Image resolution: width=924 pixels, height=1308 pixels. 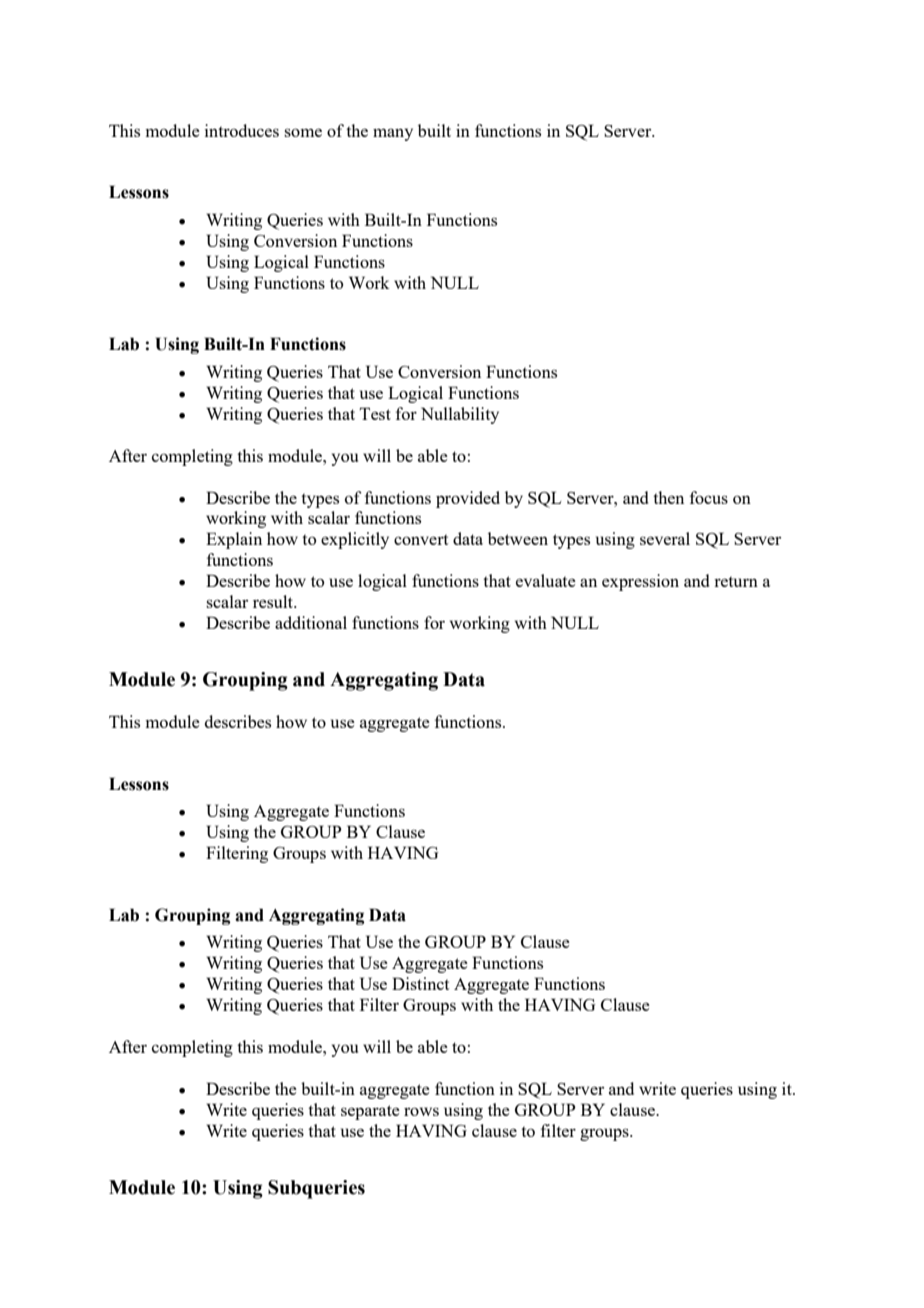 What do you see at coordinates (709, 497) in the screenshot?
I see `focus` at bounding box center [709, 497].
